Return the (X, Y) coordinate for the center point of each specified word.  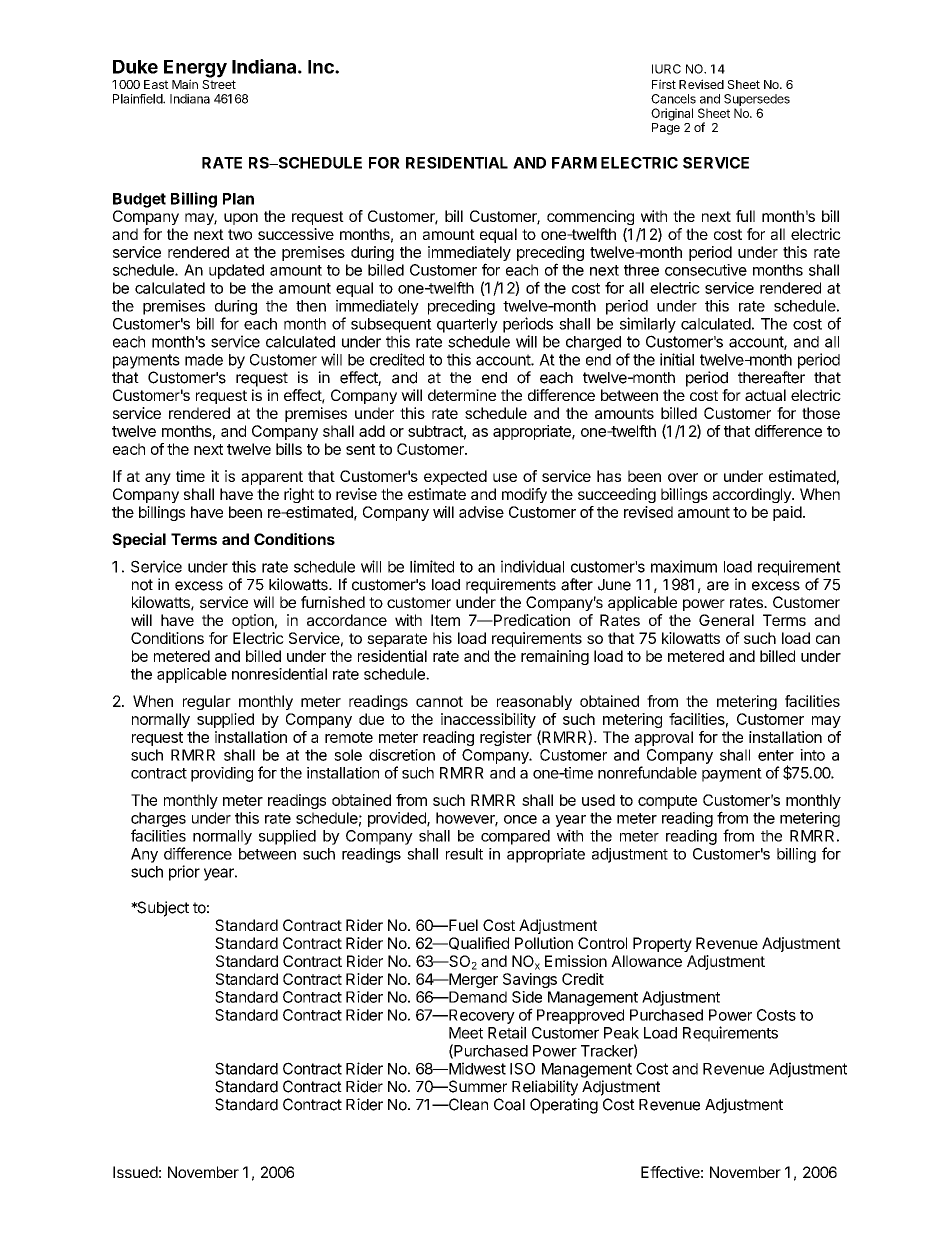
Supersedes (757, 100)
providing (222, 774)
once (520, 819)
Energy (195, 70)
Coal (509, 1104)
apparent (272, 478)
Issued (135, 1172)
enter (776, 755)
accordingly (753, 495)
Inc (322, 67)
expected (455, 477)
